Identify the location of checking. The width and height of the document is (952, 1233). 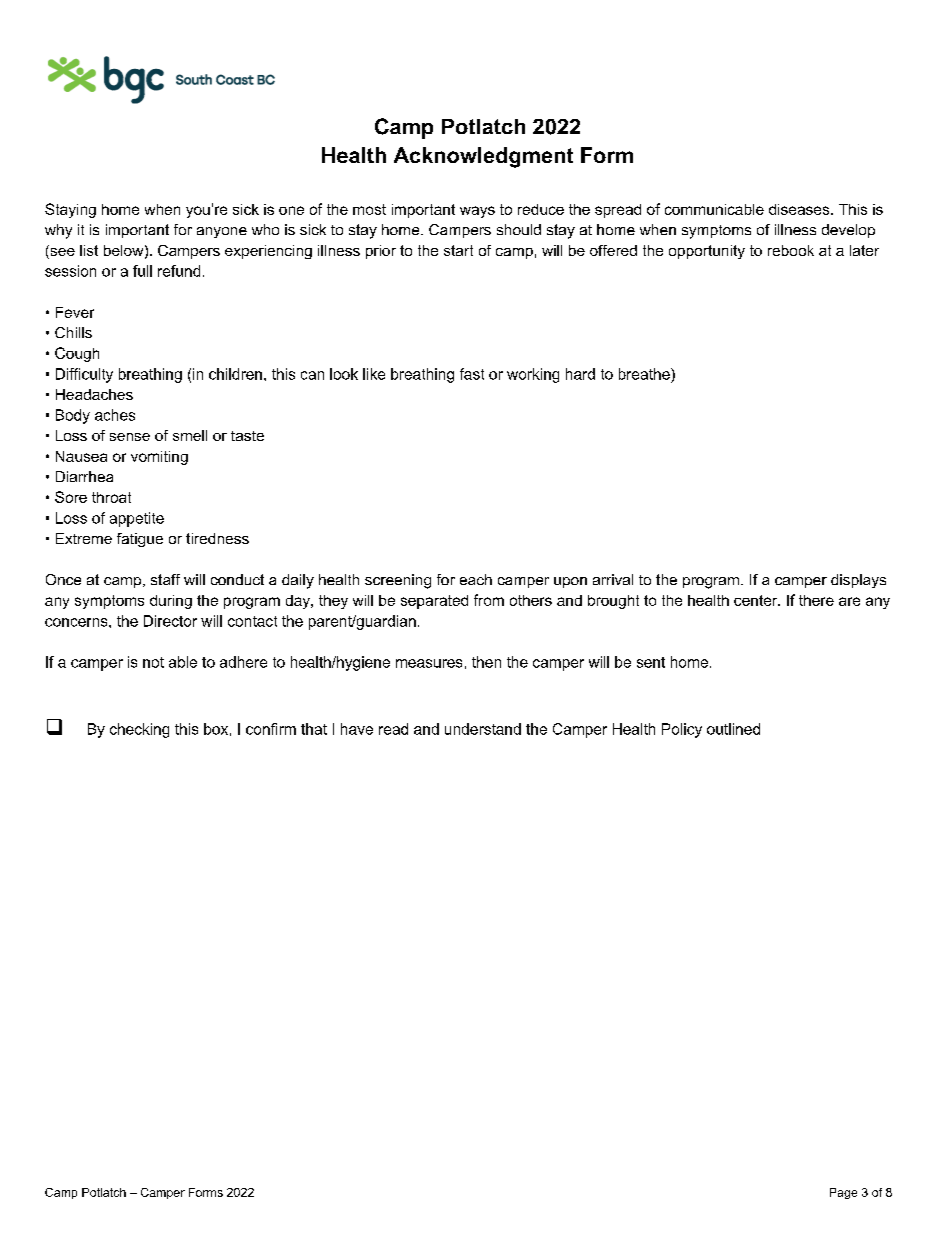
(139, 730).
